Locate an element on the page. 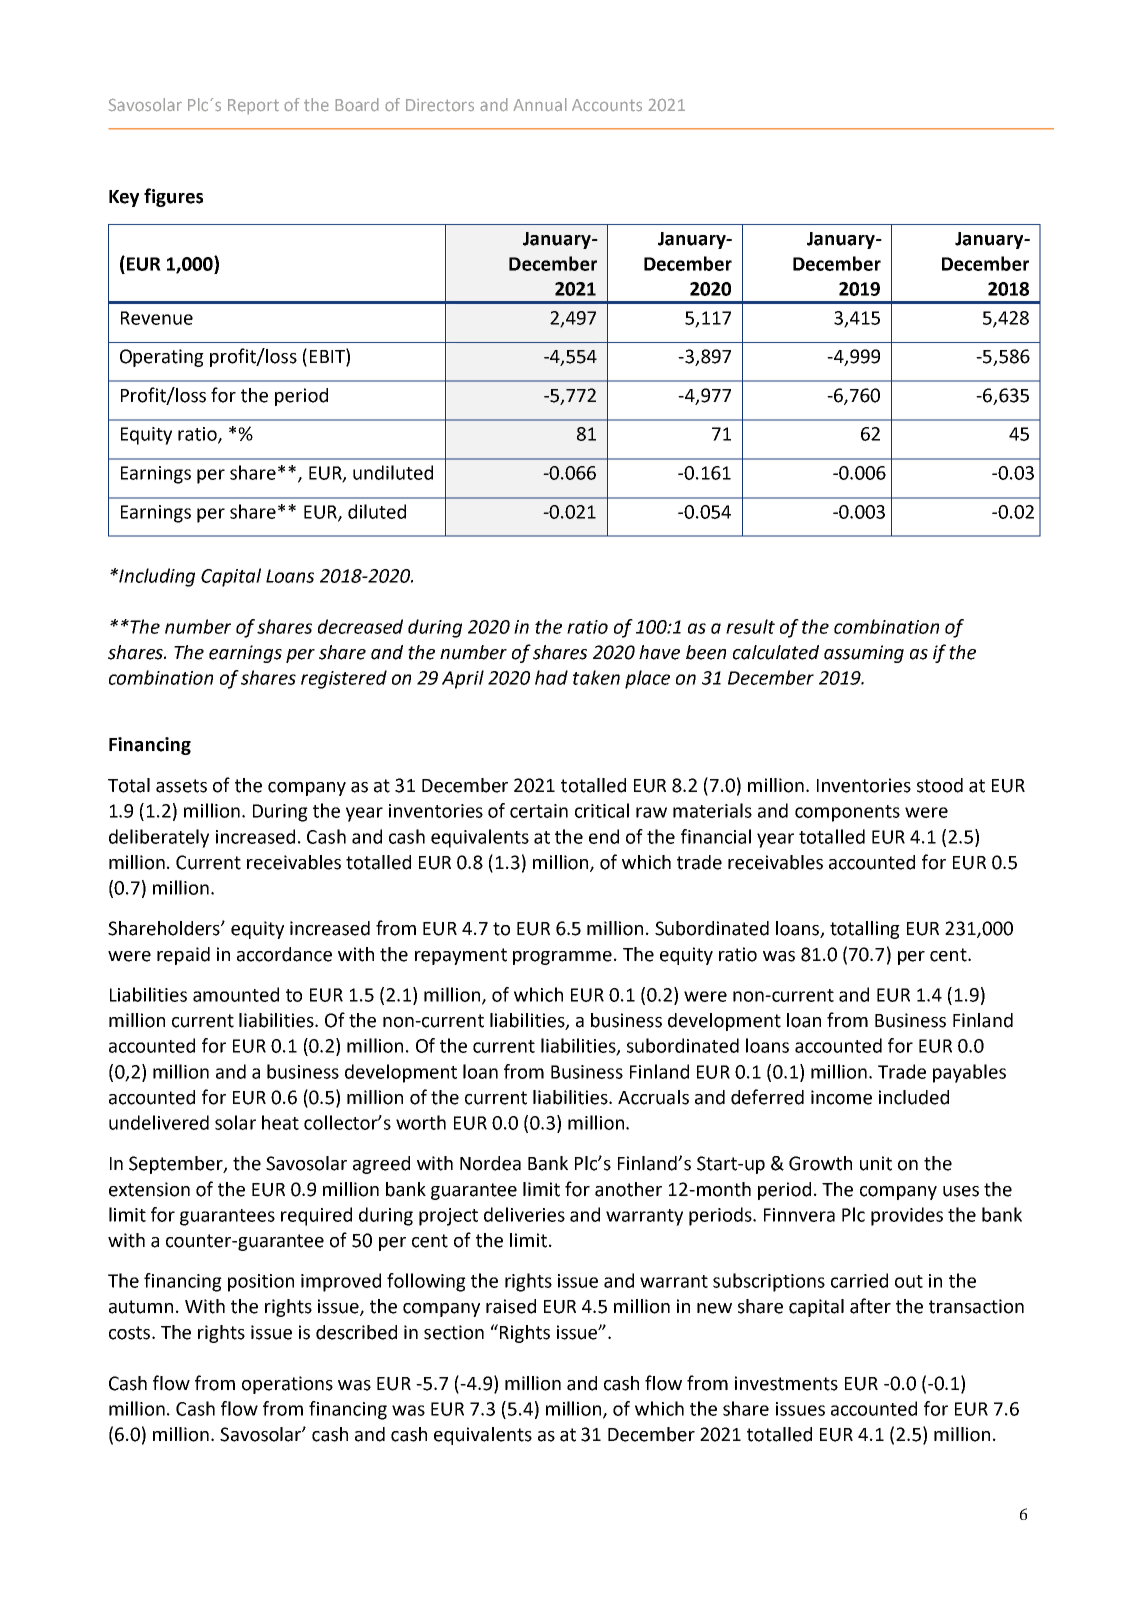  have is located at coordinates (659, 652).
